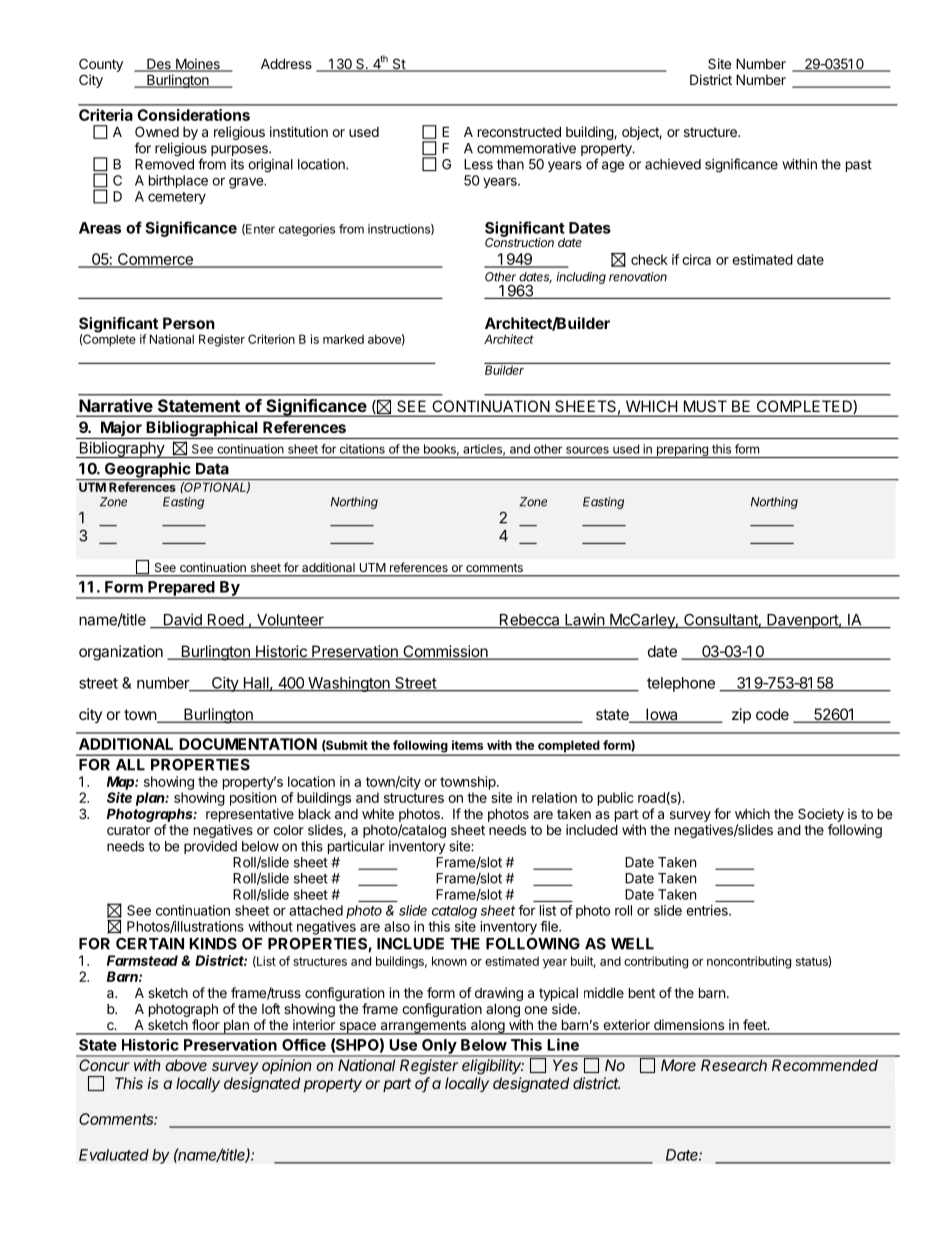 The width and height of the screenshot is (952, 1233). Describe the element at coordinates (189, 323) in the screenshot. I see `Person` at that location.
